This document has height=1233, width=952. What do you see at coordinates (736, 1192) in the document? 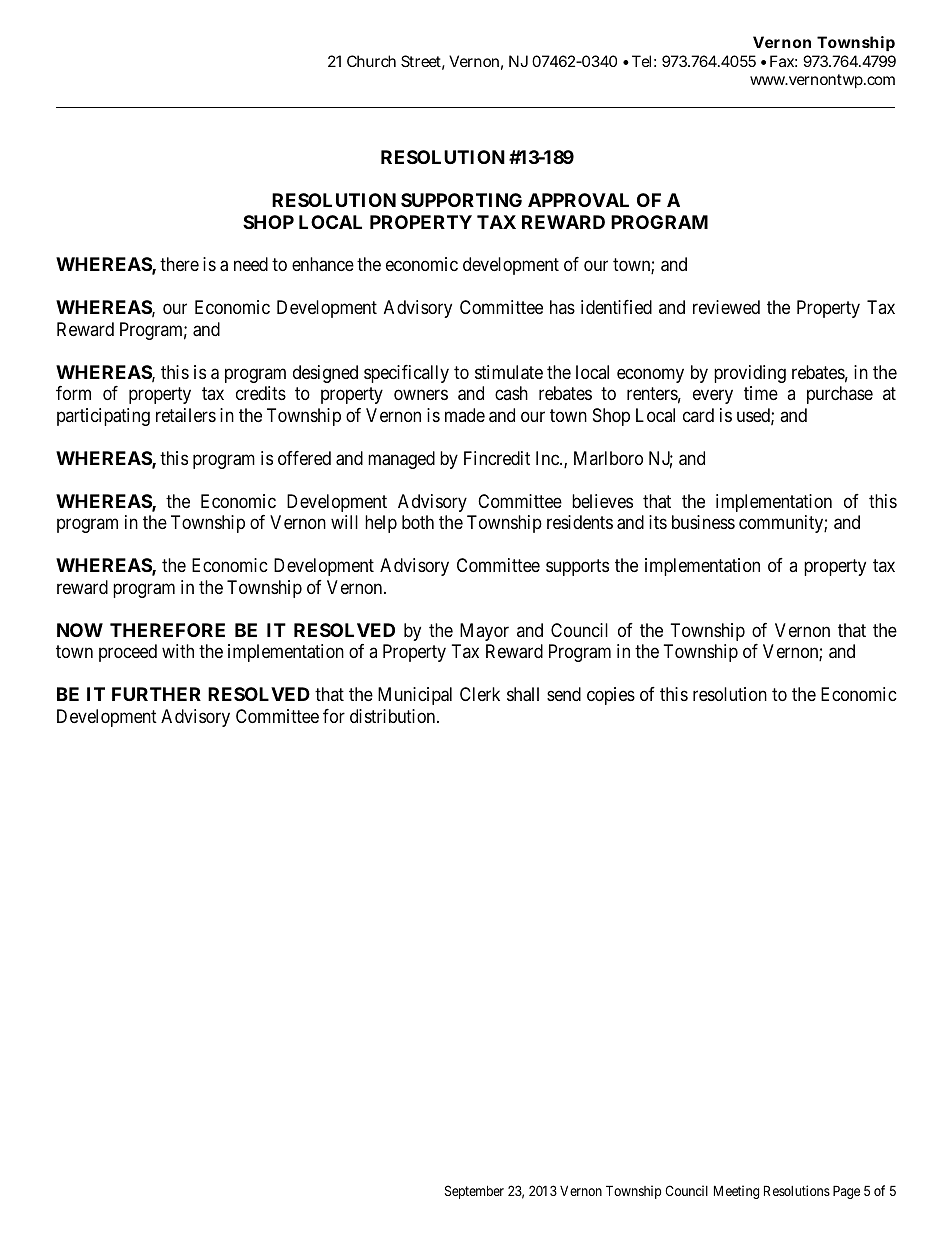
I see `Meeting` at bounding box center [736, 1192].
